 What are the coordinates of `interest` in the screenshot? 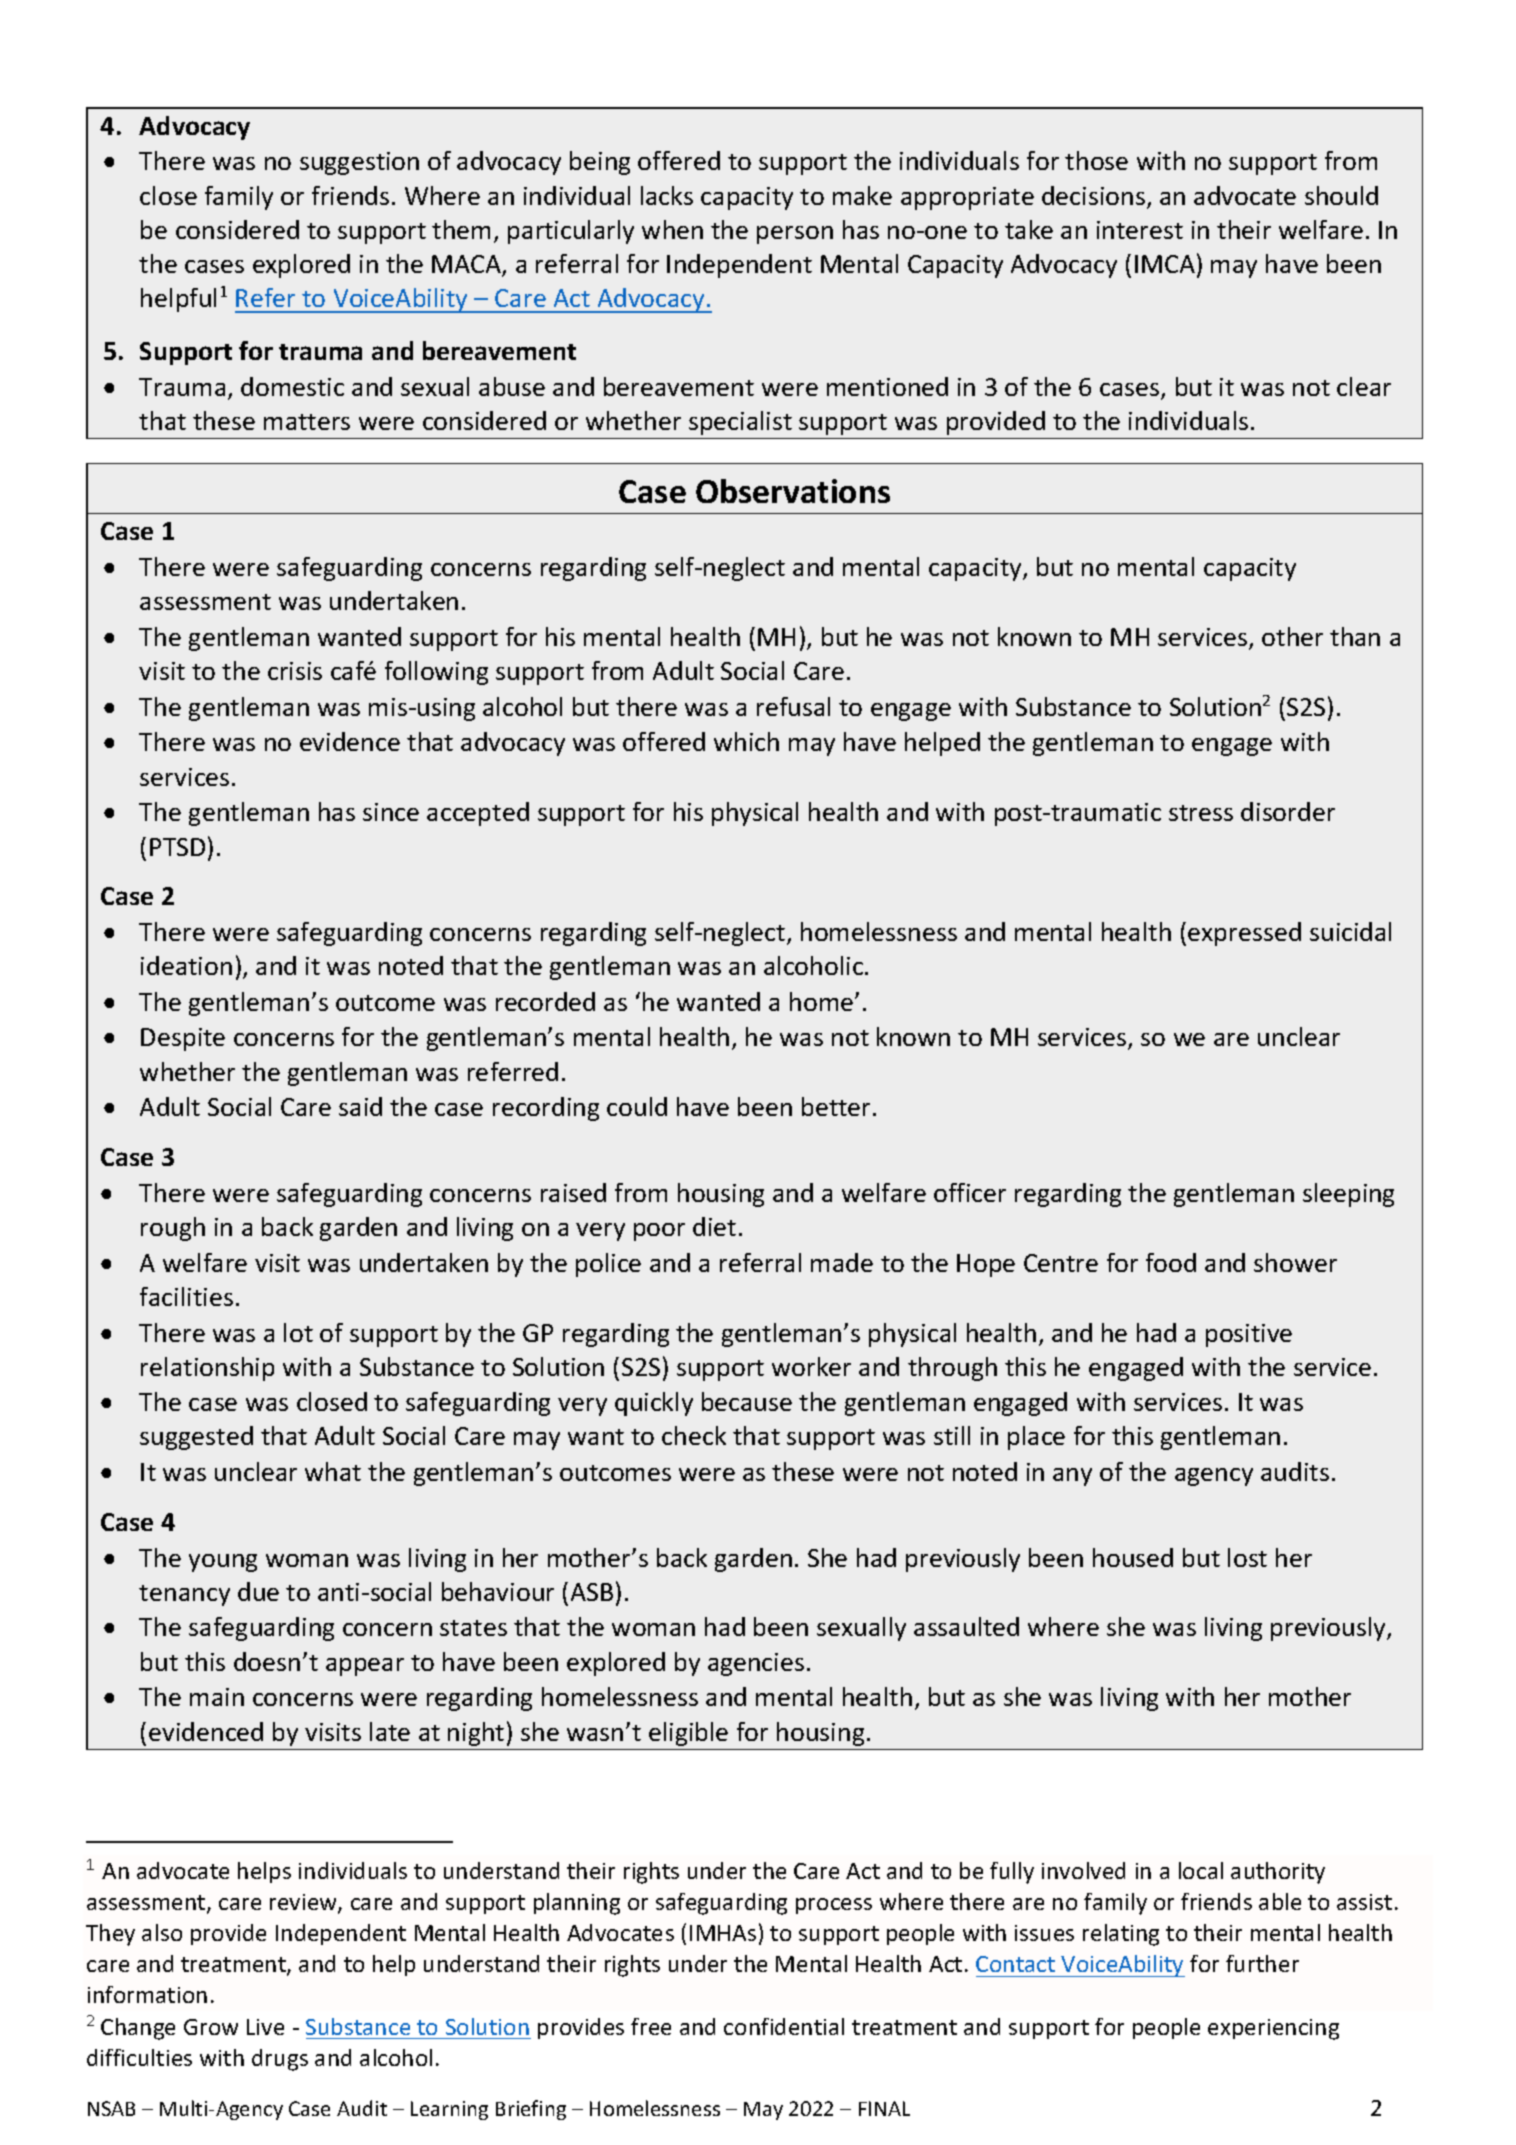 It's located at (1140, 230).
